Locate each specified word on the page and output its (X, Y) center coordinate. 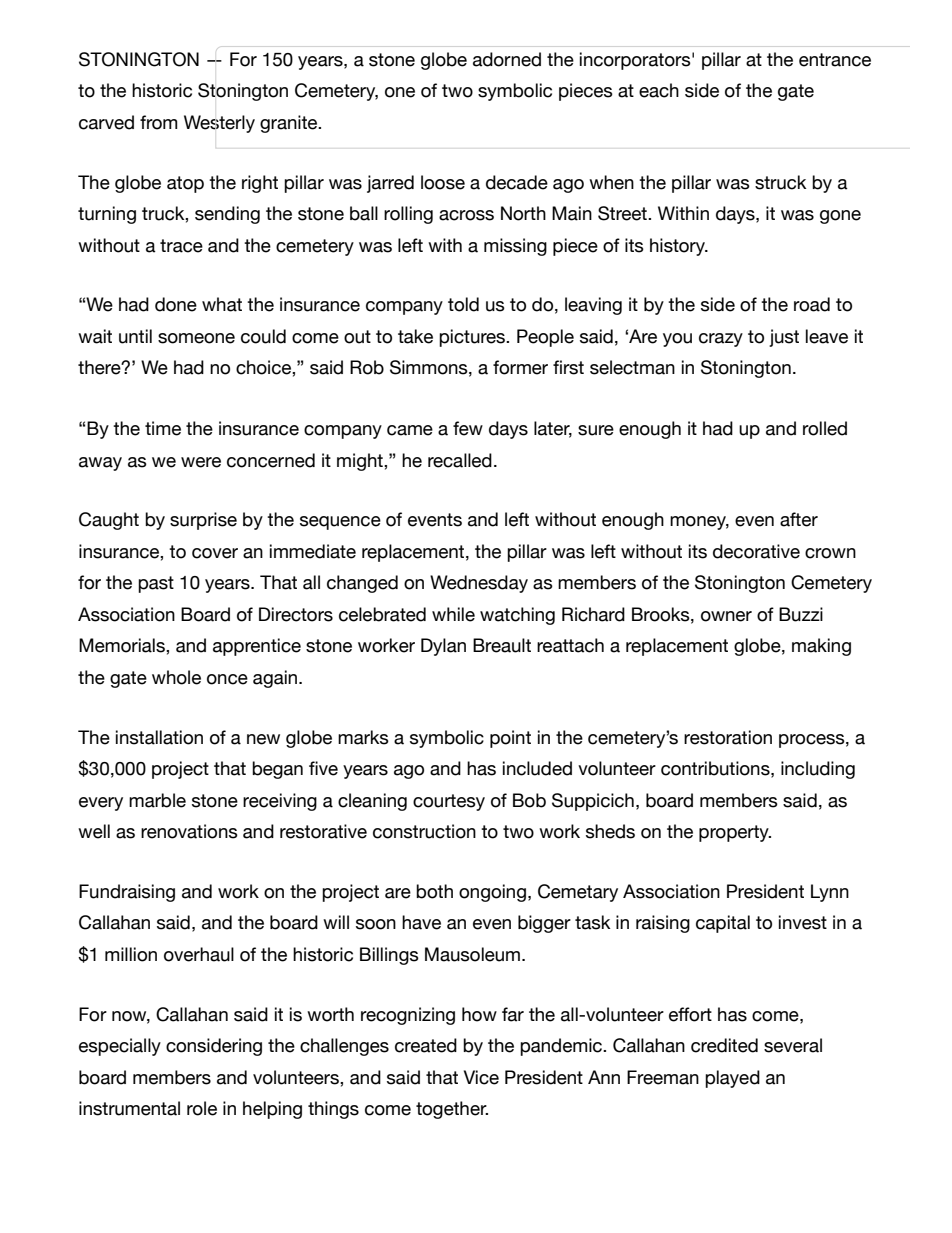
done (176, 304)
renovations (189, 831)
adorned (507, 59)
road (812, 304)
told (463, 304)
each (659, 90)
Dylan (443, 647)
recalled (460, 460)
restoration (728, 737)
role (202, 1108)
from (158, 122)
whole (176, 677)
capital (723, 924)
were (201, 462)
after (799, 519)
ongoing (492, 893)
